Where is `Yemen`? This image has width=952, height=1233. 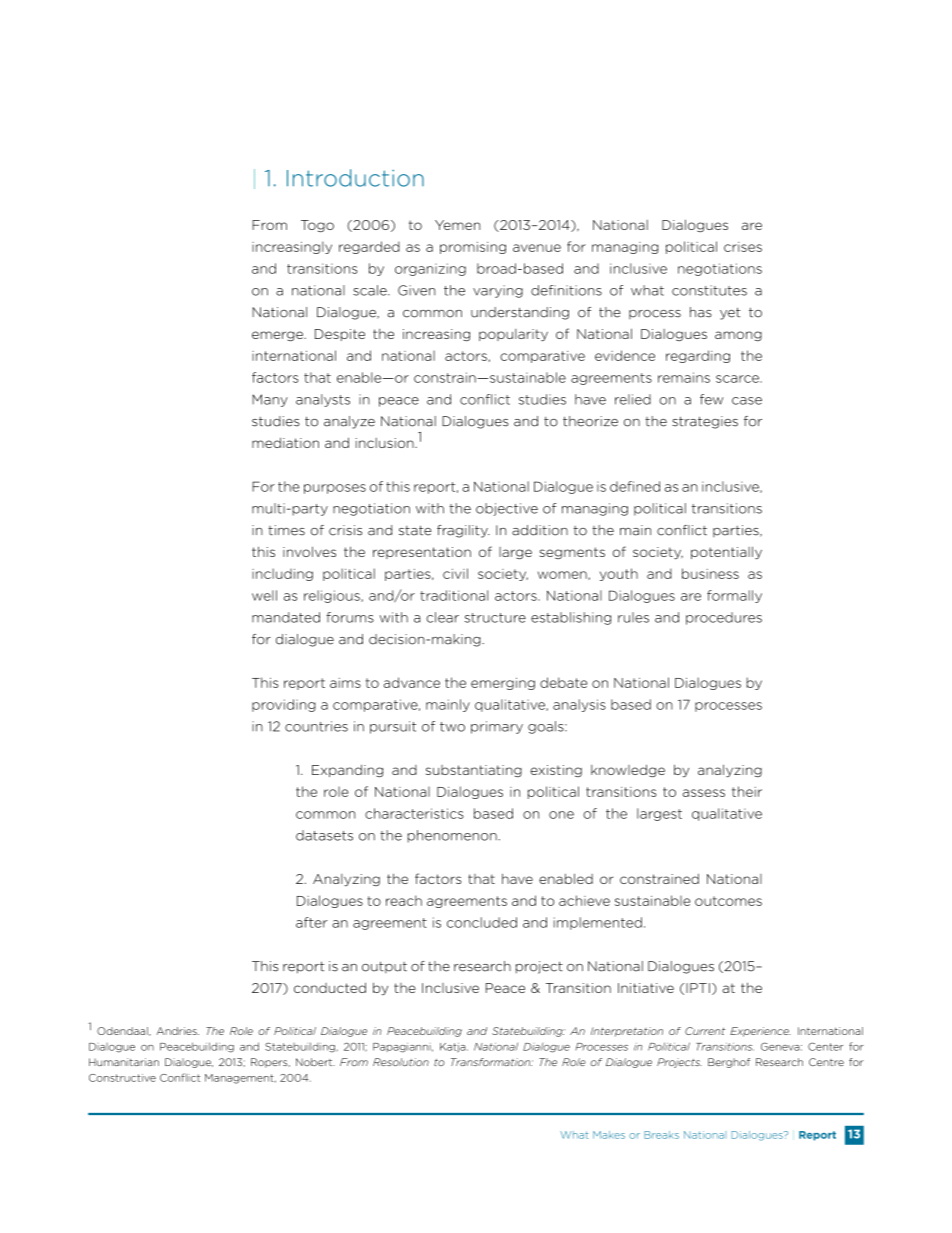
Yemen is located at coordinates (457, 225).
